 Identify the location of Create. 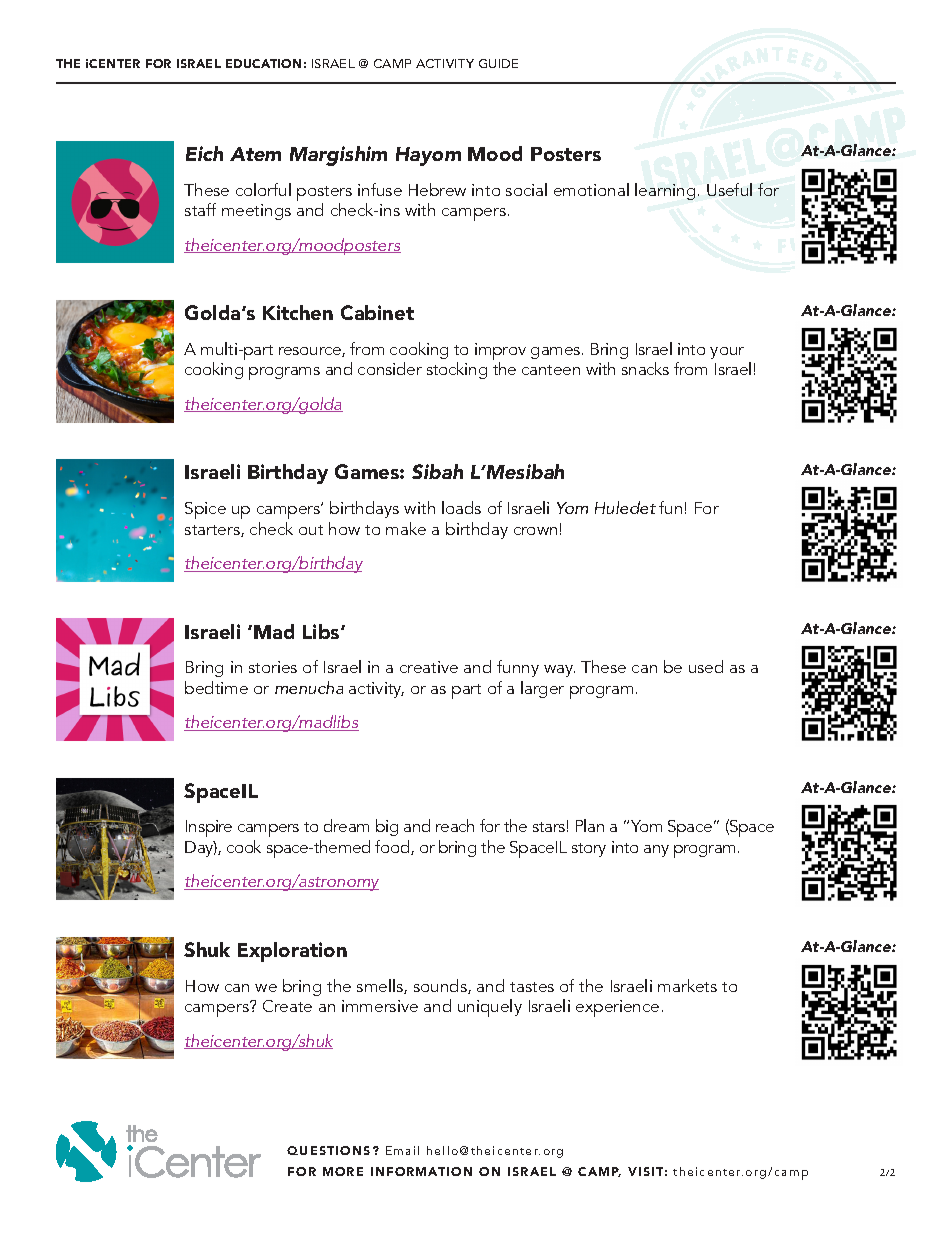
(287, 1006).
